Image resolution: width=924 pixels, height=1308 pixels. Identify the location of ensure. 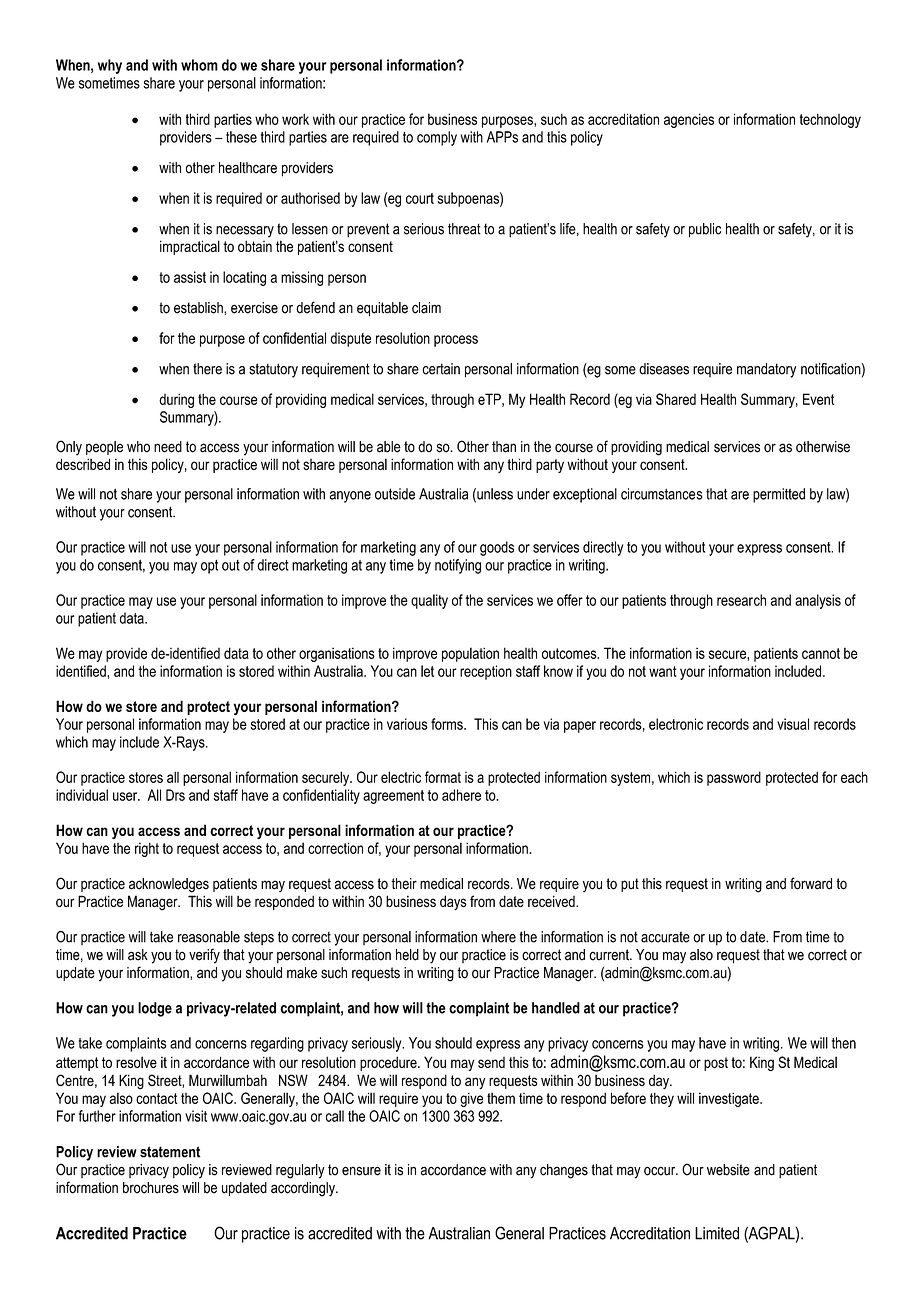
(361, 1171).
